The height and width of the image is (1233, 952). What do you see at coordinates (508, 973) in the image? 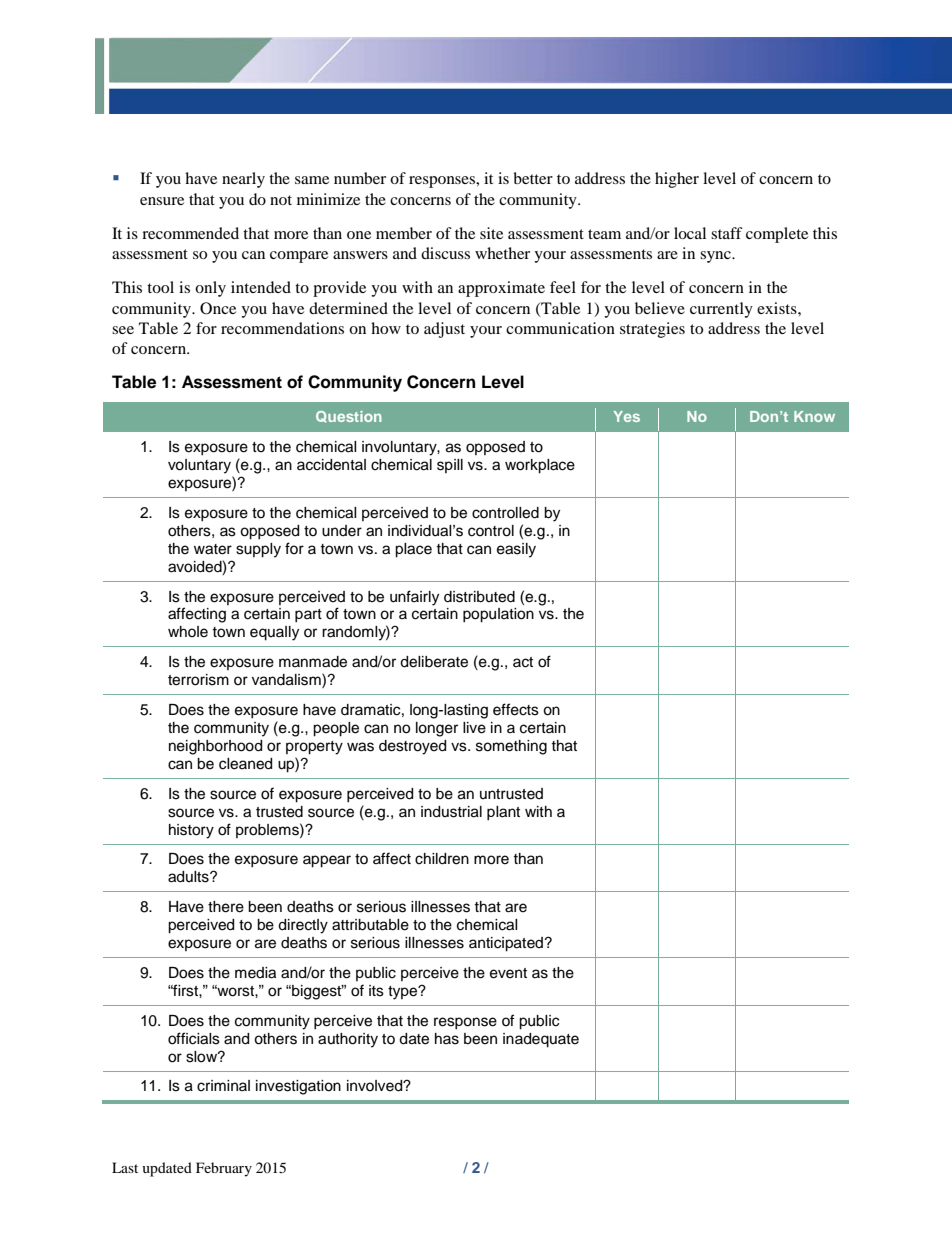
I see `event` at bounding box center [508, 973].
